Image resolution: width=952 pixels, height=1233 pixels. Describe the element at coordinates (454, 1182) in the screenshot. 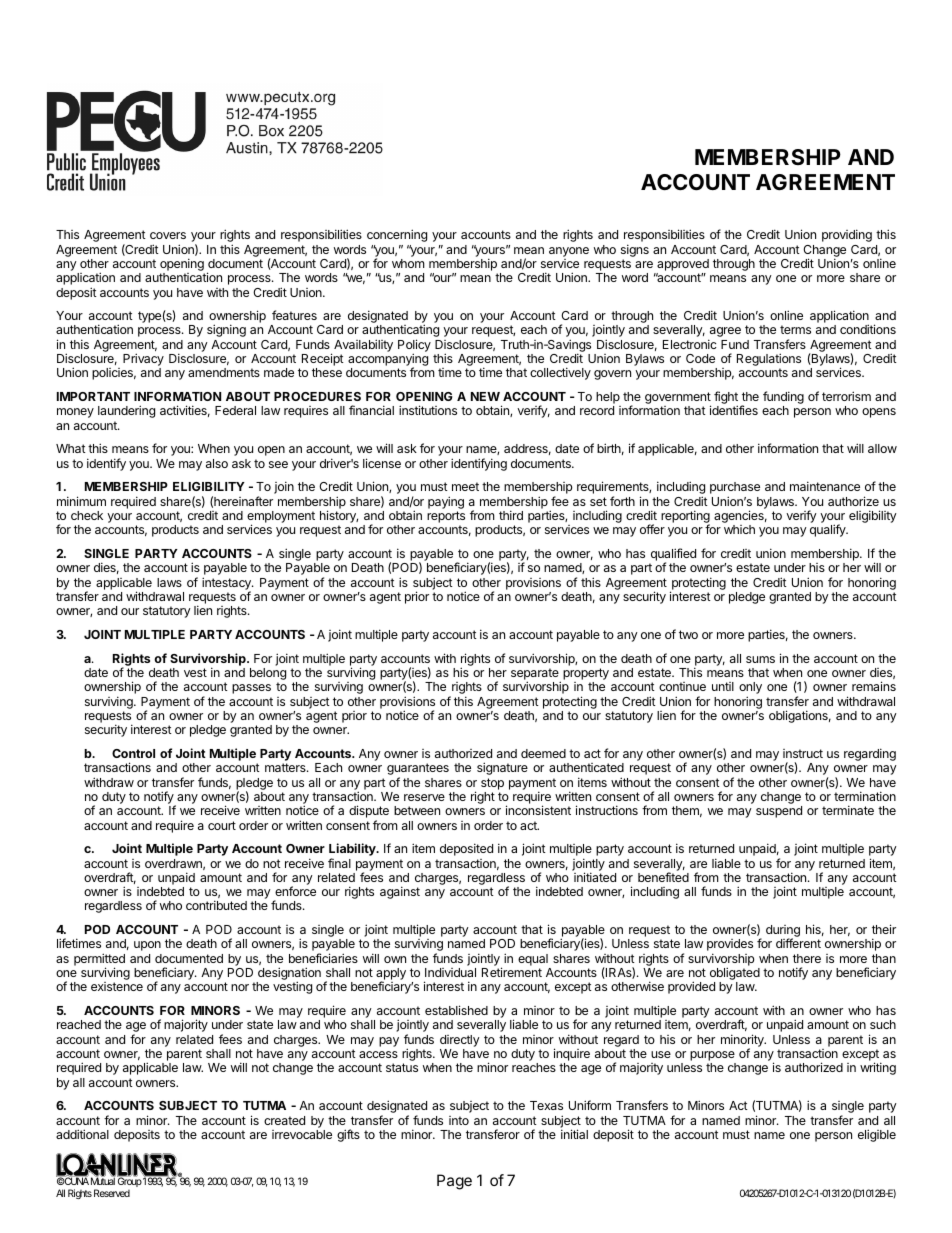

I see `Page` at that location.
